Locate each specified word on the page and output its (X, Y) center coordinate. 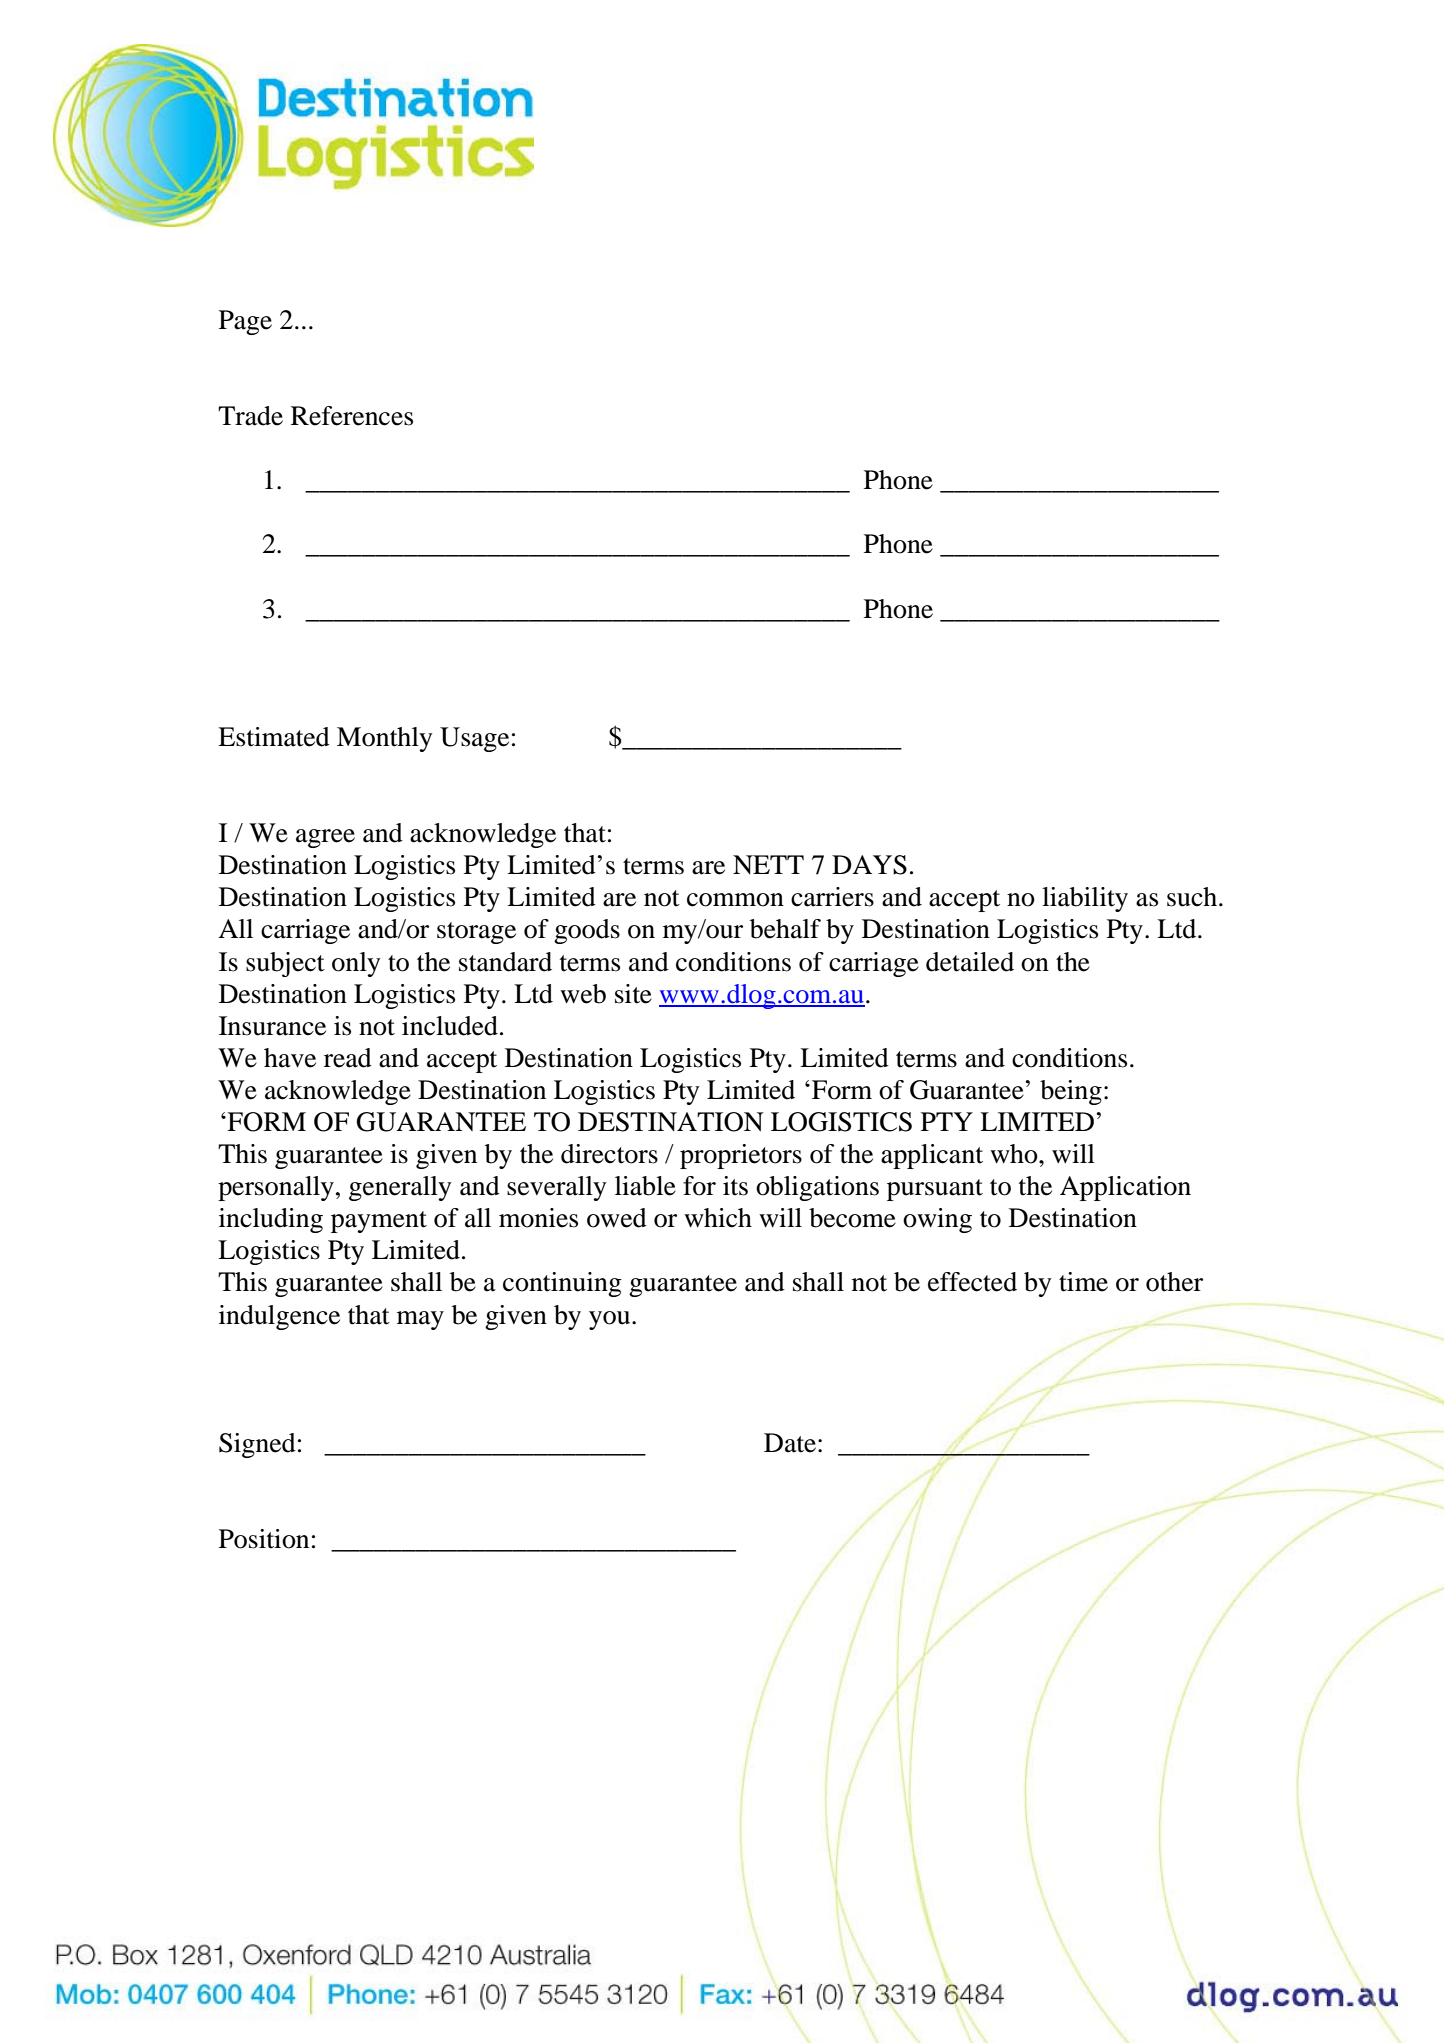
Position (264, 1539)
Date (790, 1443)
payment (379, 1222)
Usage (474, 739)
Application (1125, 1188)
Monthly (384, 739)
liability (1085, 899)
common (735, 900)
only (356, 964)
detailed (970, 962)
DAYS (869, 865)
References (352, 416)
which (718, 1218)
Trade (250, 416)
